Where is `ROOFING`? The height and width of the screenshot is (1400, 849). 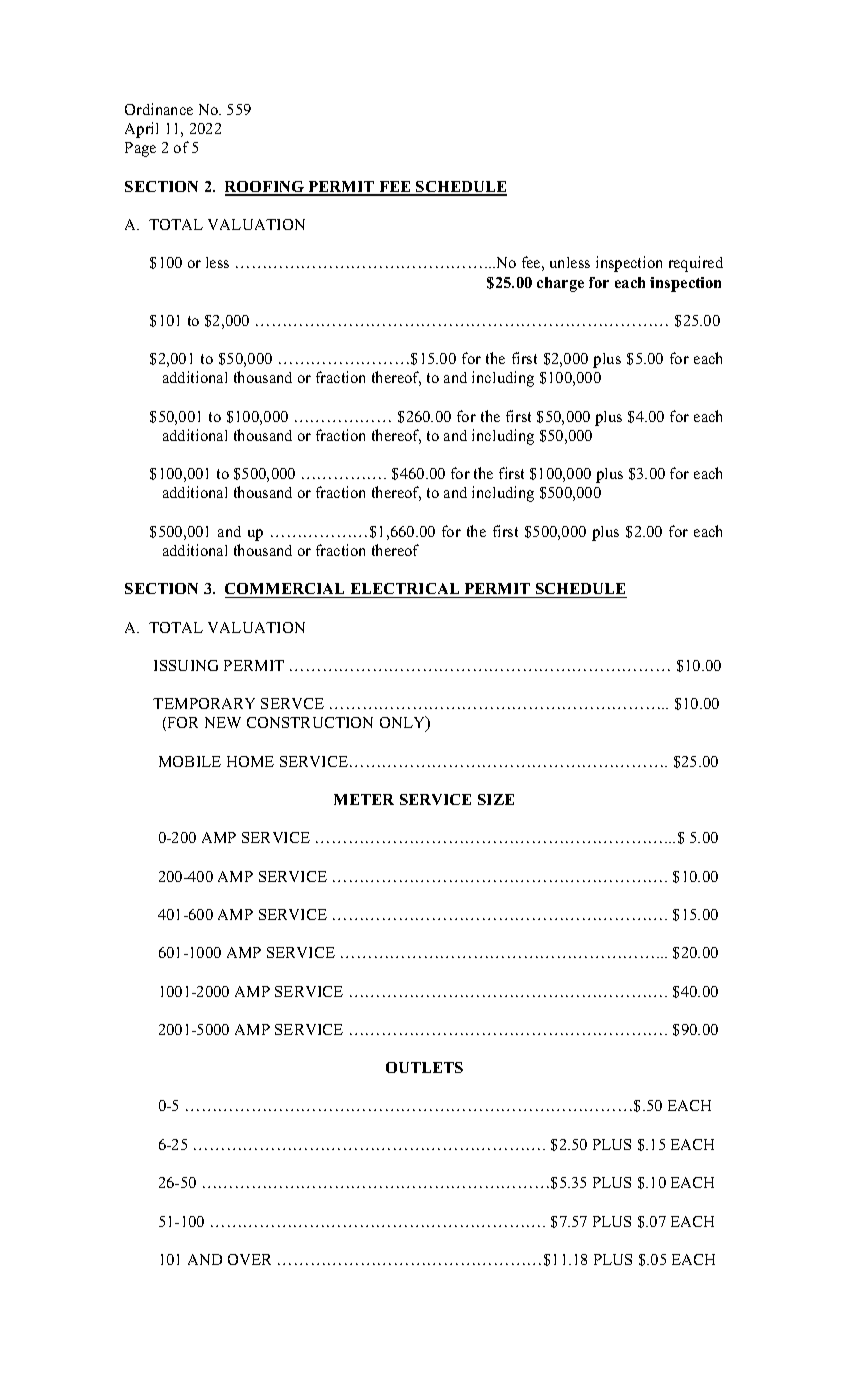
ROOFING is located at coordinates (266, 188).
